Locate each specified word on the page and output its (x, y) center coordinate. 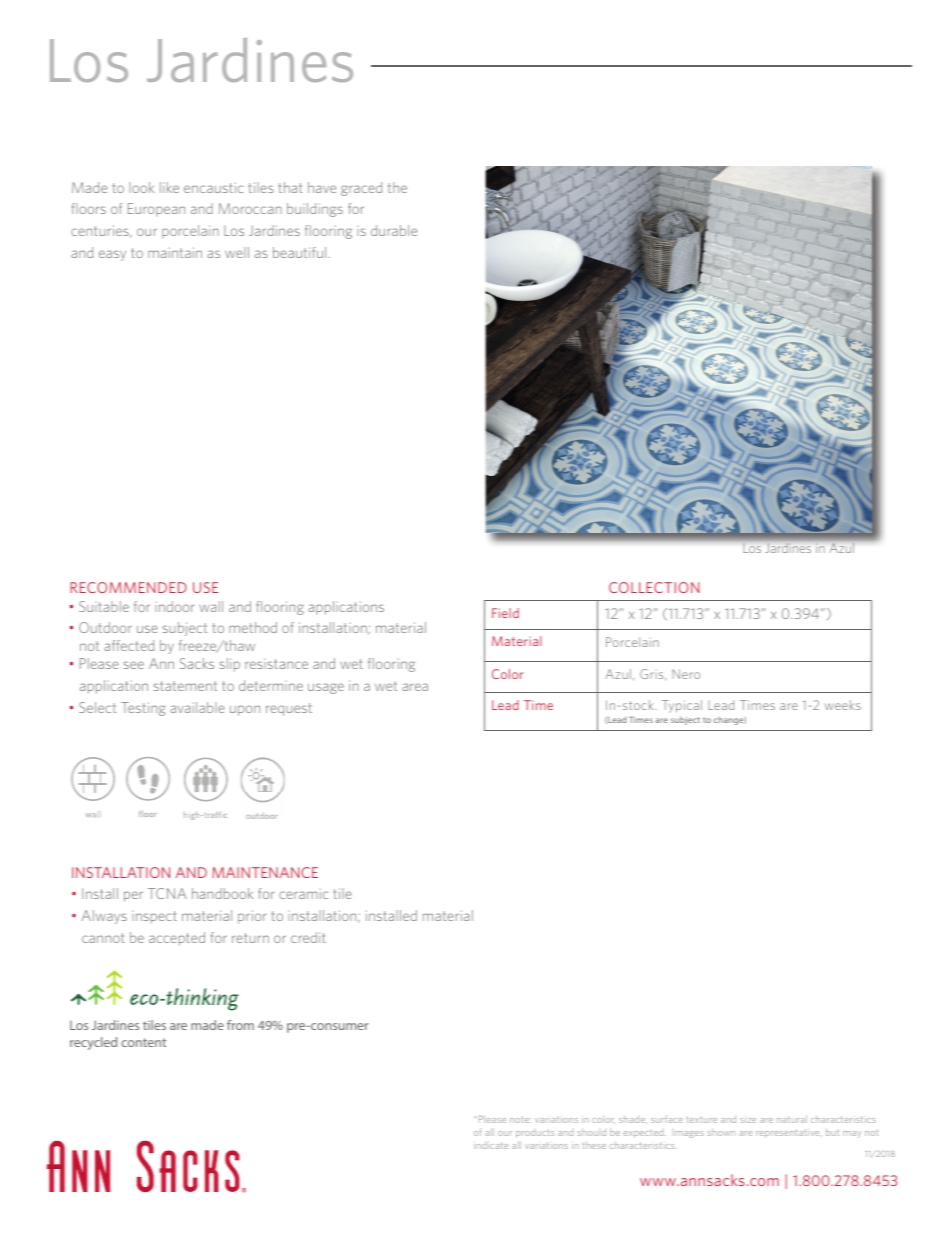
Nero (686, 674)
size (748, 1120)
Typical (682, 706)
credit (308, 937)
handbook (223, 893)
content (143, 1042)
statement (185, 686)
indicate (491, 1145)
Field (505, 613)
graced (361, 189)
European (156, 210)
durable (394, 230)
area (415, 687)
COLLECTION (654, 587)
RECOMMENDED (128, 587)
